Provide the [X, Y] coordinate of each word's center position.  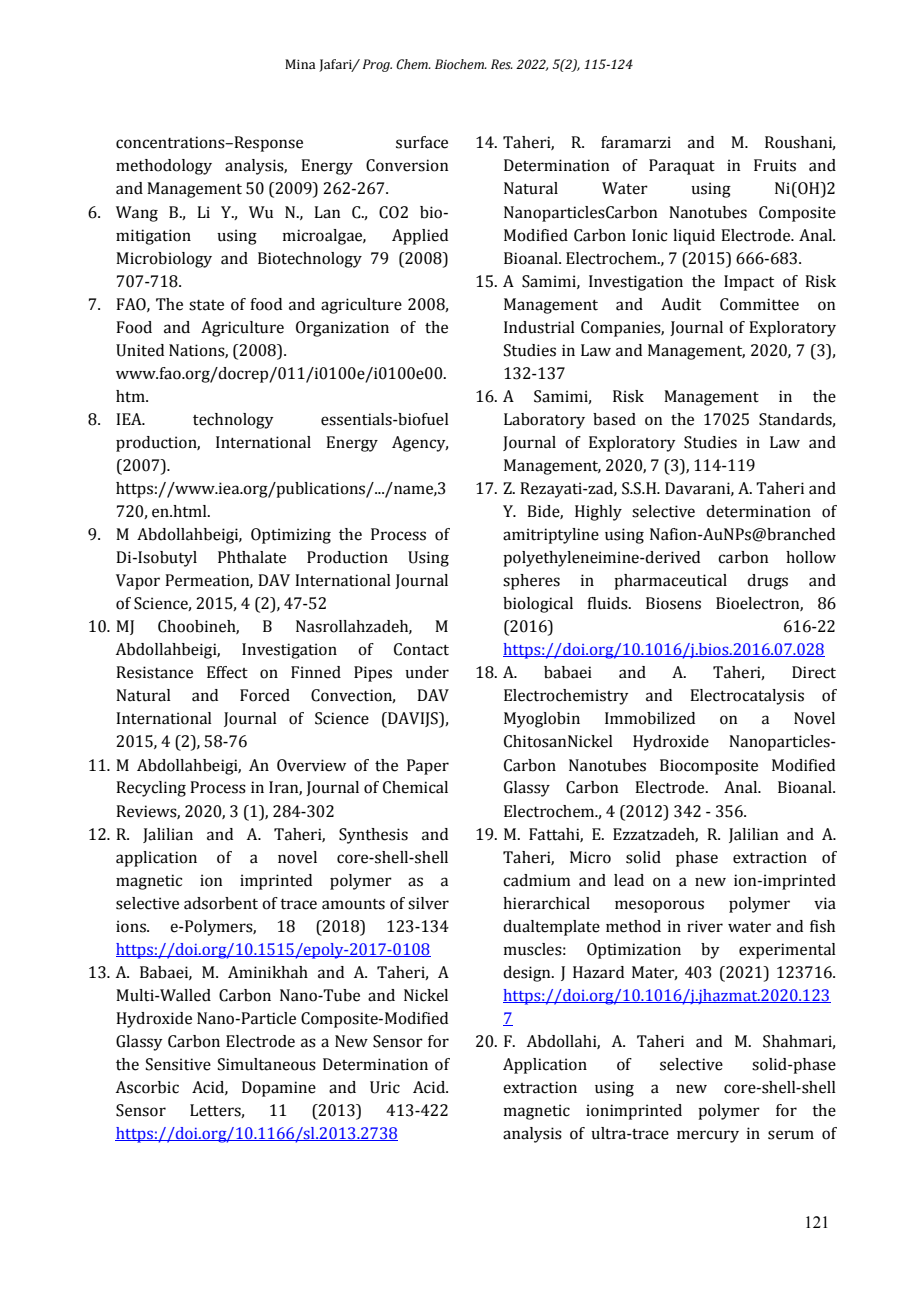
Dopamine [279, 1089]
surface [422, 142]
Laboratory [544, 421]
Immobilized [650, 718]
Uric [385, 1087]
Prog [377, 65]
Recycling [151, 789]
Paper [428, 767]
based [614, 419]
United [140, 350]
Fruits [775, 165]
